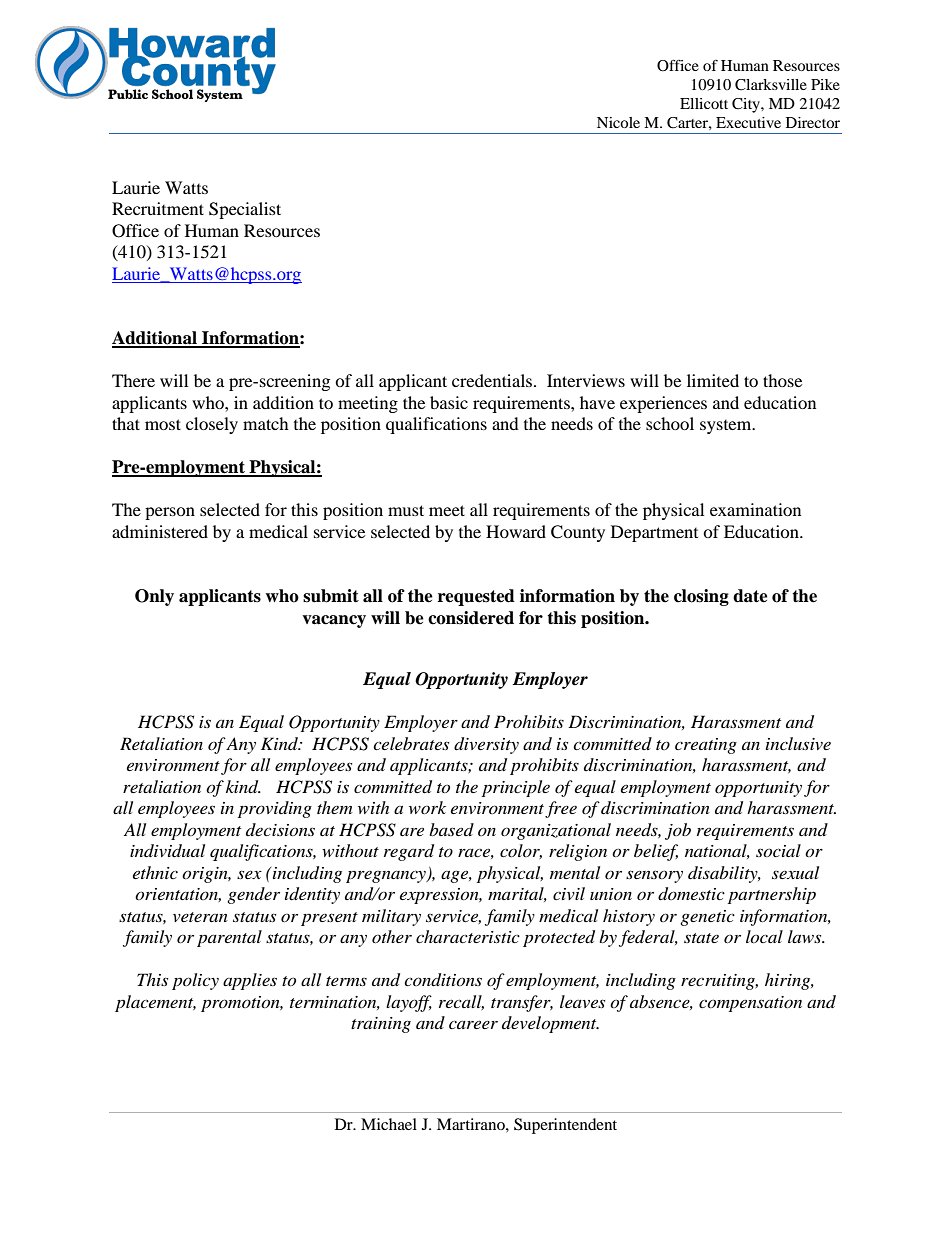 The height and width of the image is (1233, 952). Describe the element at coordinates (748, 122) in the image. I see `Executive` at that location.
